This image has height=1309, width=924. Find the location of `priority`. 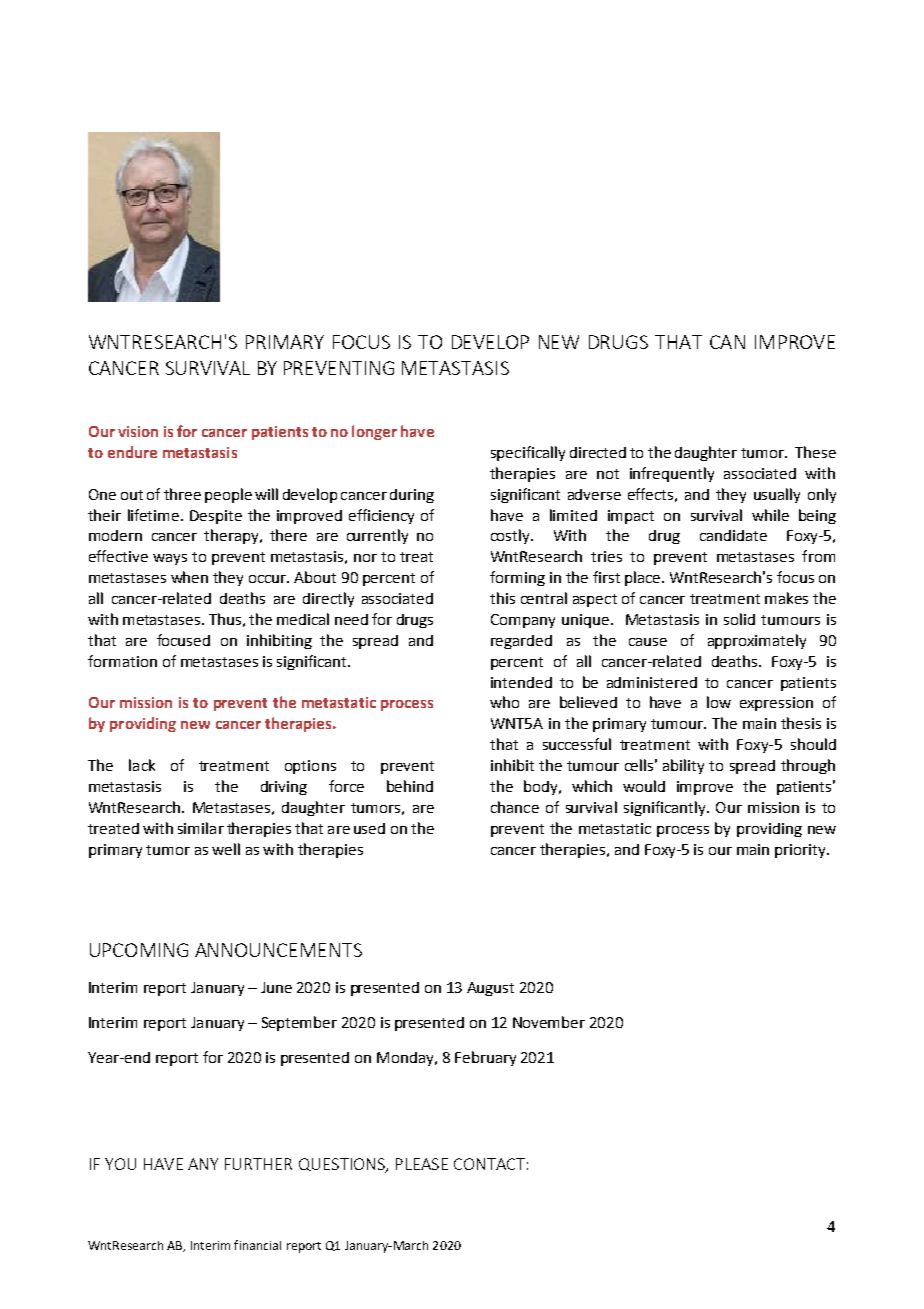

priority is located at coordinates (801, 851).
